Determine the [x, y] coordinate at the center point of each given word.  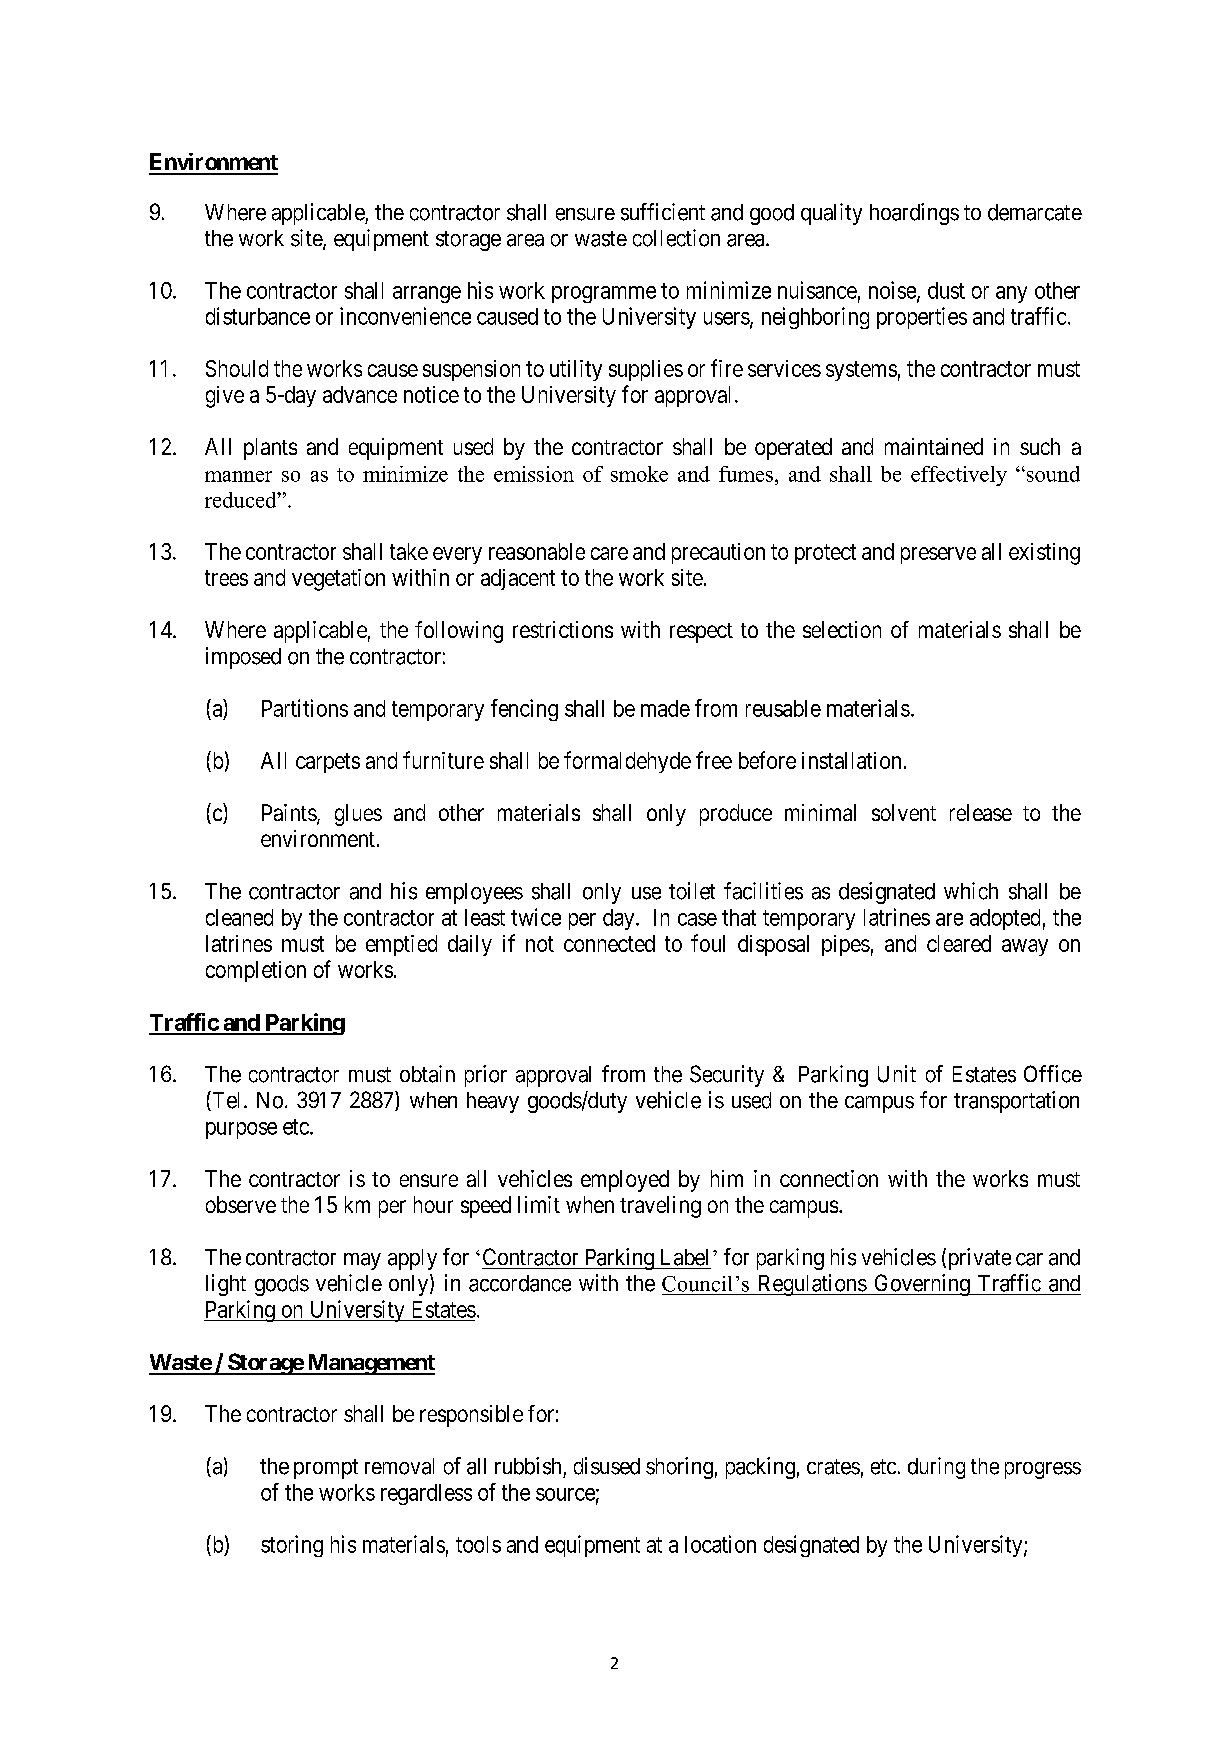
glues [358, 815]
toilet [692, 891]
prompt [326, 1469]
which [971, 891]
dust [946, 290]
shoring [679, 1468]
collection [676, 238]
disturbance [258, 316]
